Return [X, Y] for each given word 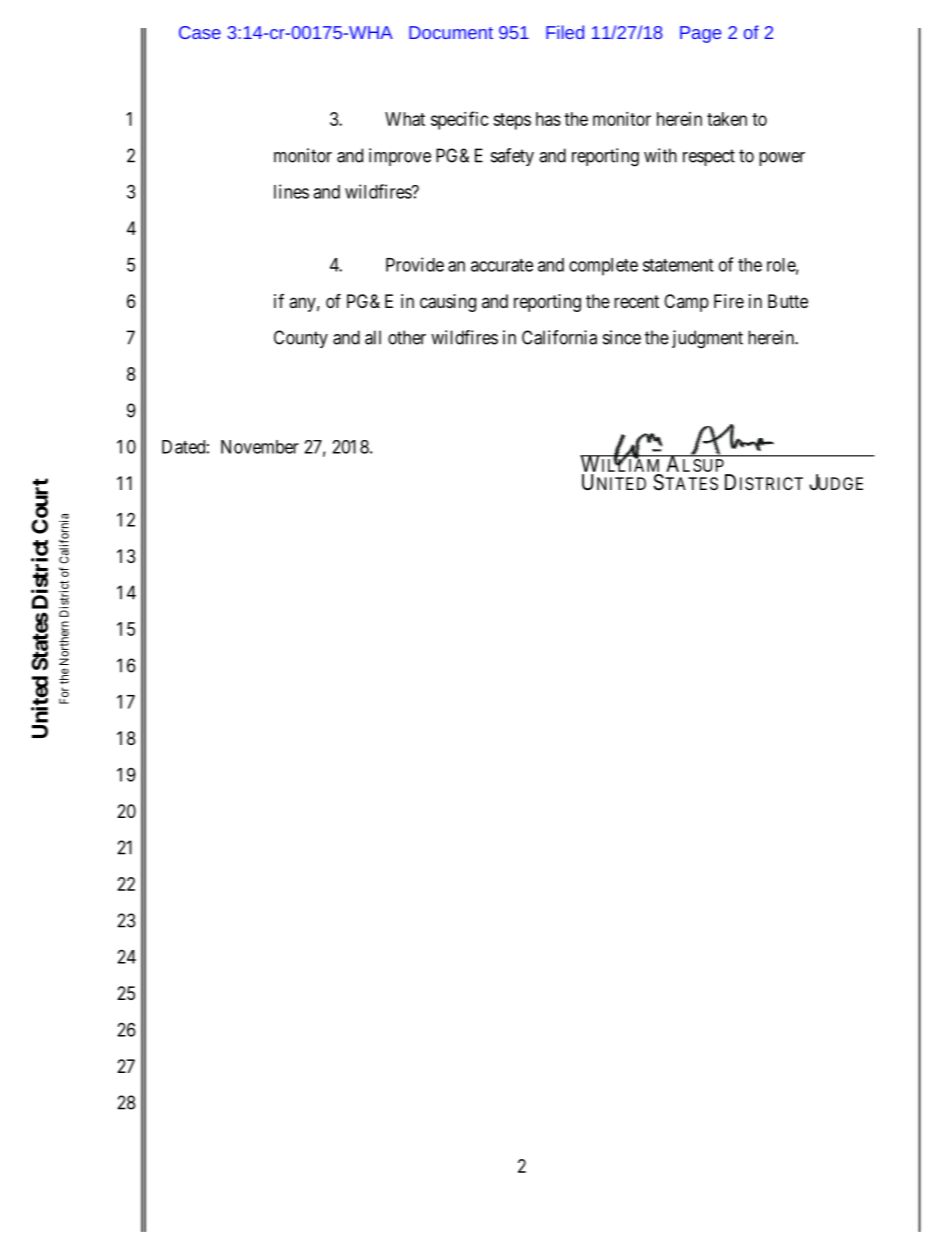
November [260, 447]
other [407, 337]
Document [451, 32]
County [301, 339]
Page [700, 34]
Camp [686, 303]
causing [448, 303]
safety [512, 157]
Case [200, 32]
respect [709, 157]
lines [291, 191]
